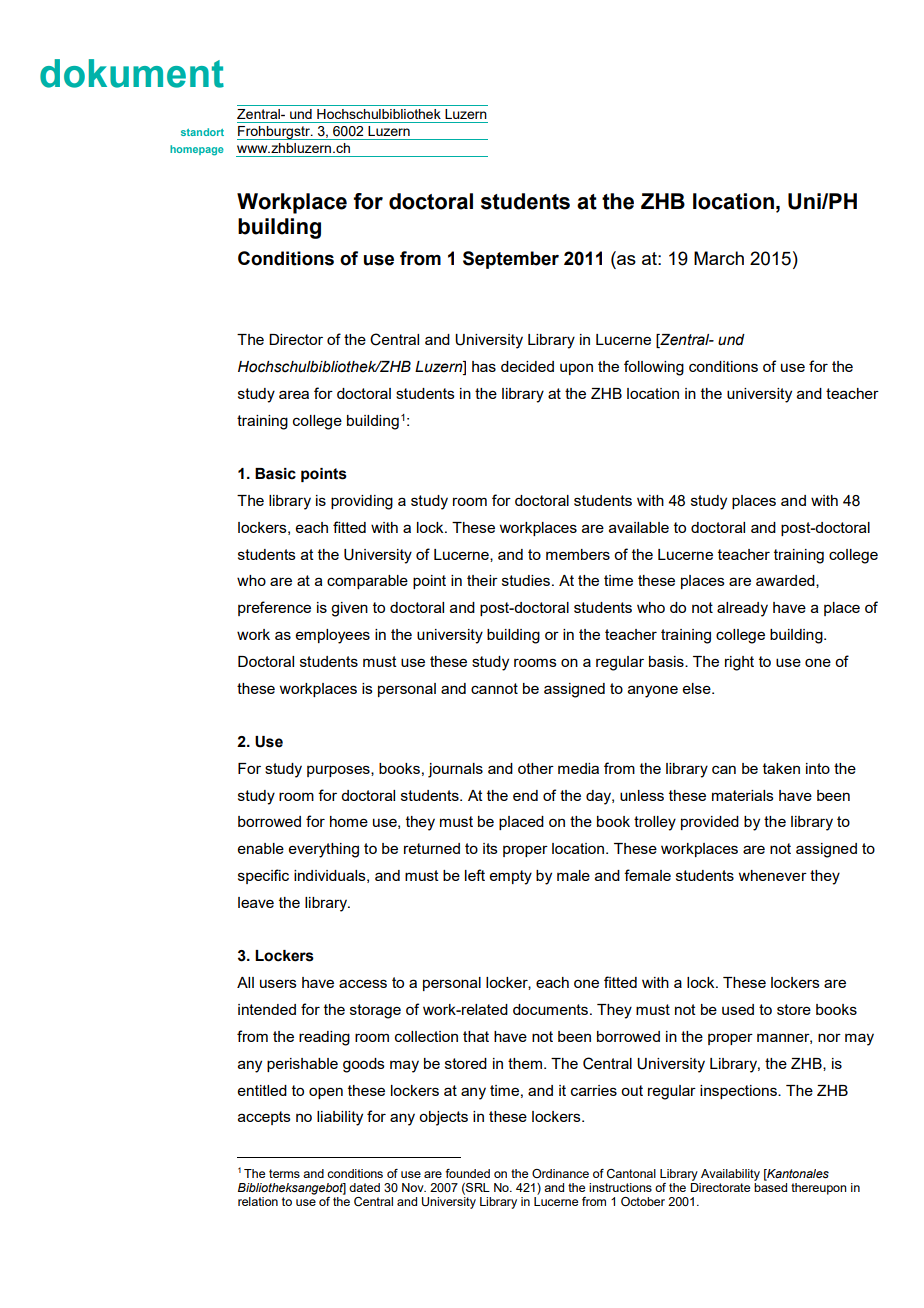 The height and width of the page is (1308, 924). What do you see at coordinates (781, 768) in the page?
I see `taken` at bounding box center [781, 768].
